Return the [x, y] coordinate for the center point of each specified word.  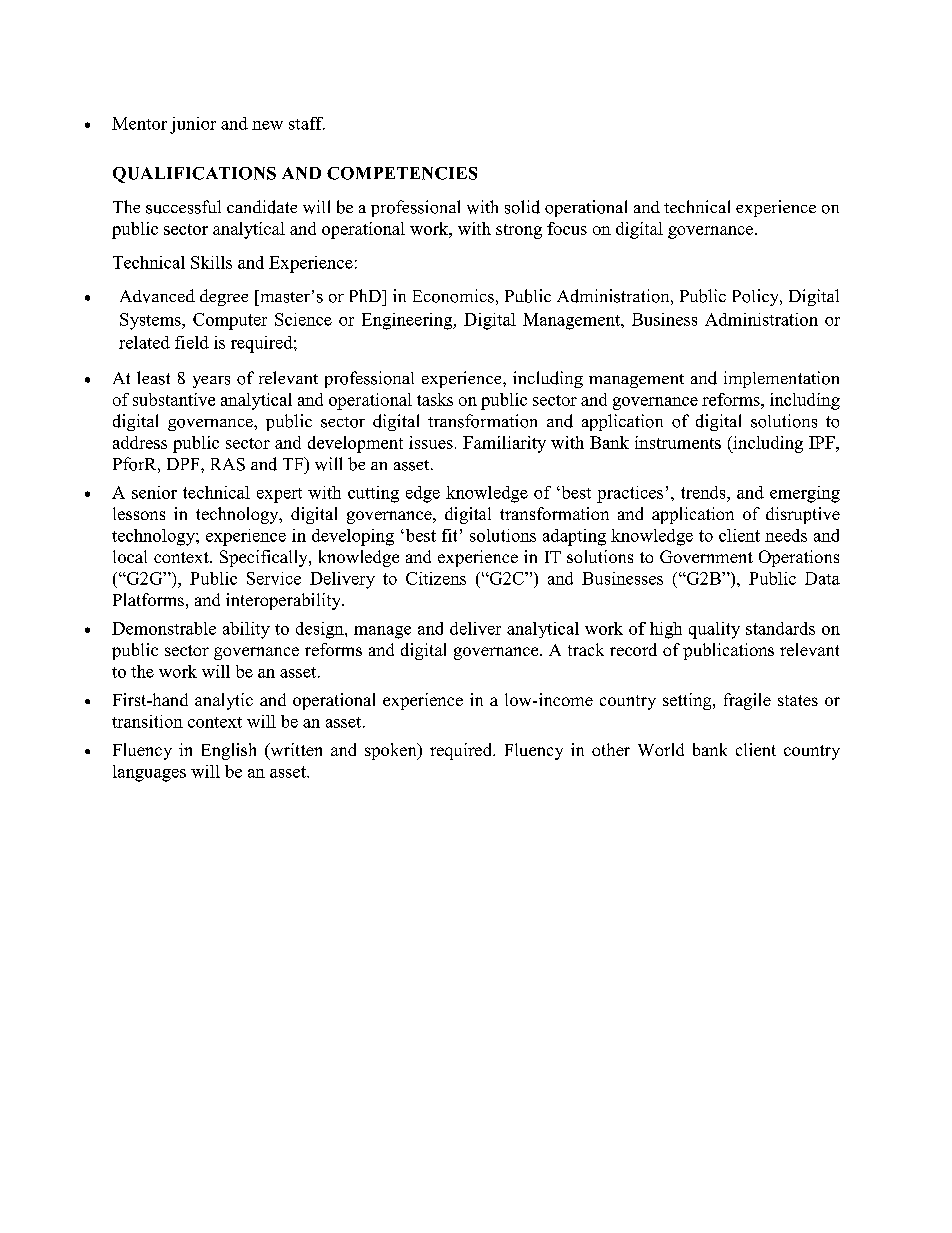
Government [706, 556]
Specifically [265, 558]
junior [193, 125]
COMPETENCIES [402, 173]
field [192, 342]
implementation [781, 379]
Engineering [408, 321]
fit [449, 535]
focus [567, 228]
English [229, 751]
